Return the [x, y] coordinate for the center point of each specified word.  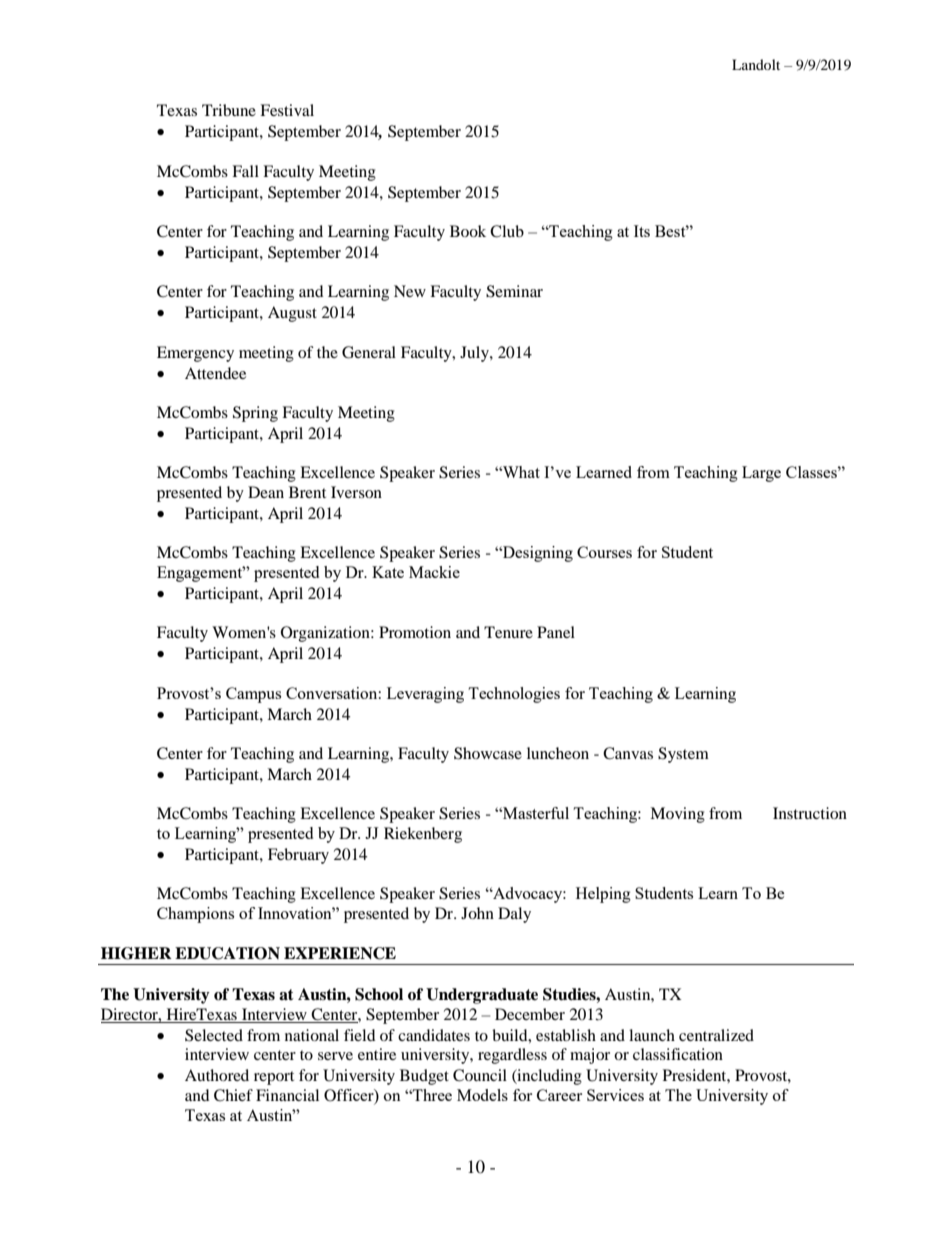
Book [468, 231]
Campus [253, 695]
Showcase [488, 753]
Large [761, 474]
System [683, 755]
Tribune [229, 110]
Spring [255, 414]
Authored [217, 1075]
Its [642, 231]
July [475, 354]
